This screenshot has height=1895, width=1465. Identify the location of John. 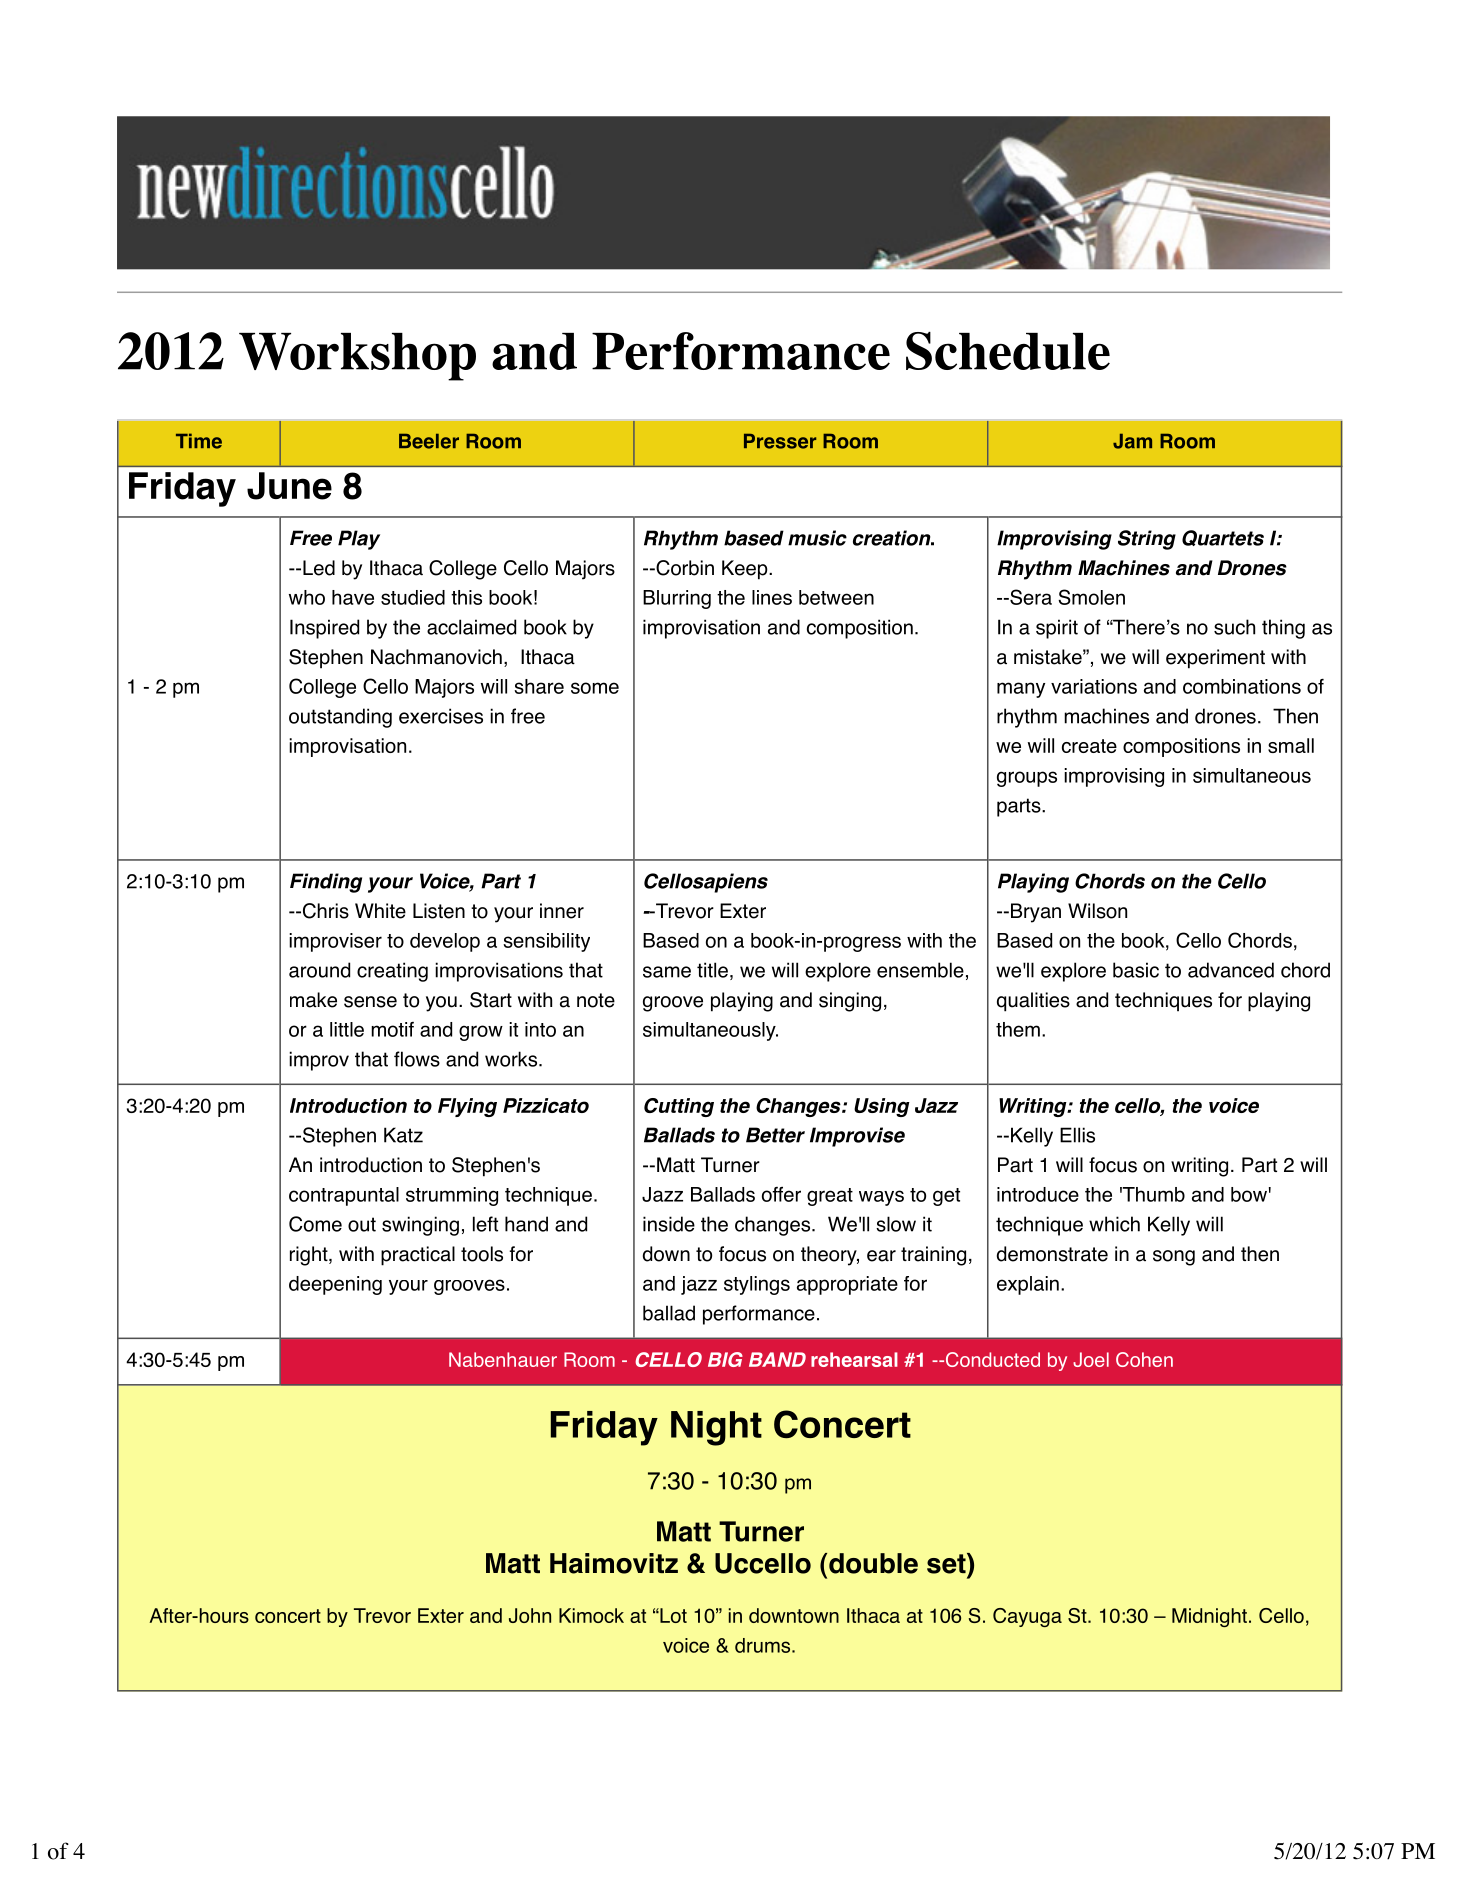
(530, 1615).
